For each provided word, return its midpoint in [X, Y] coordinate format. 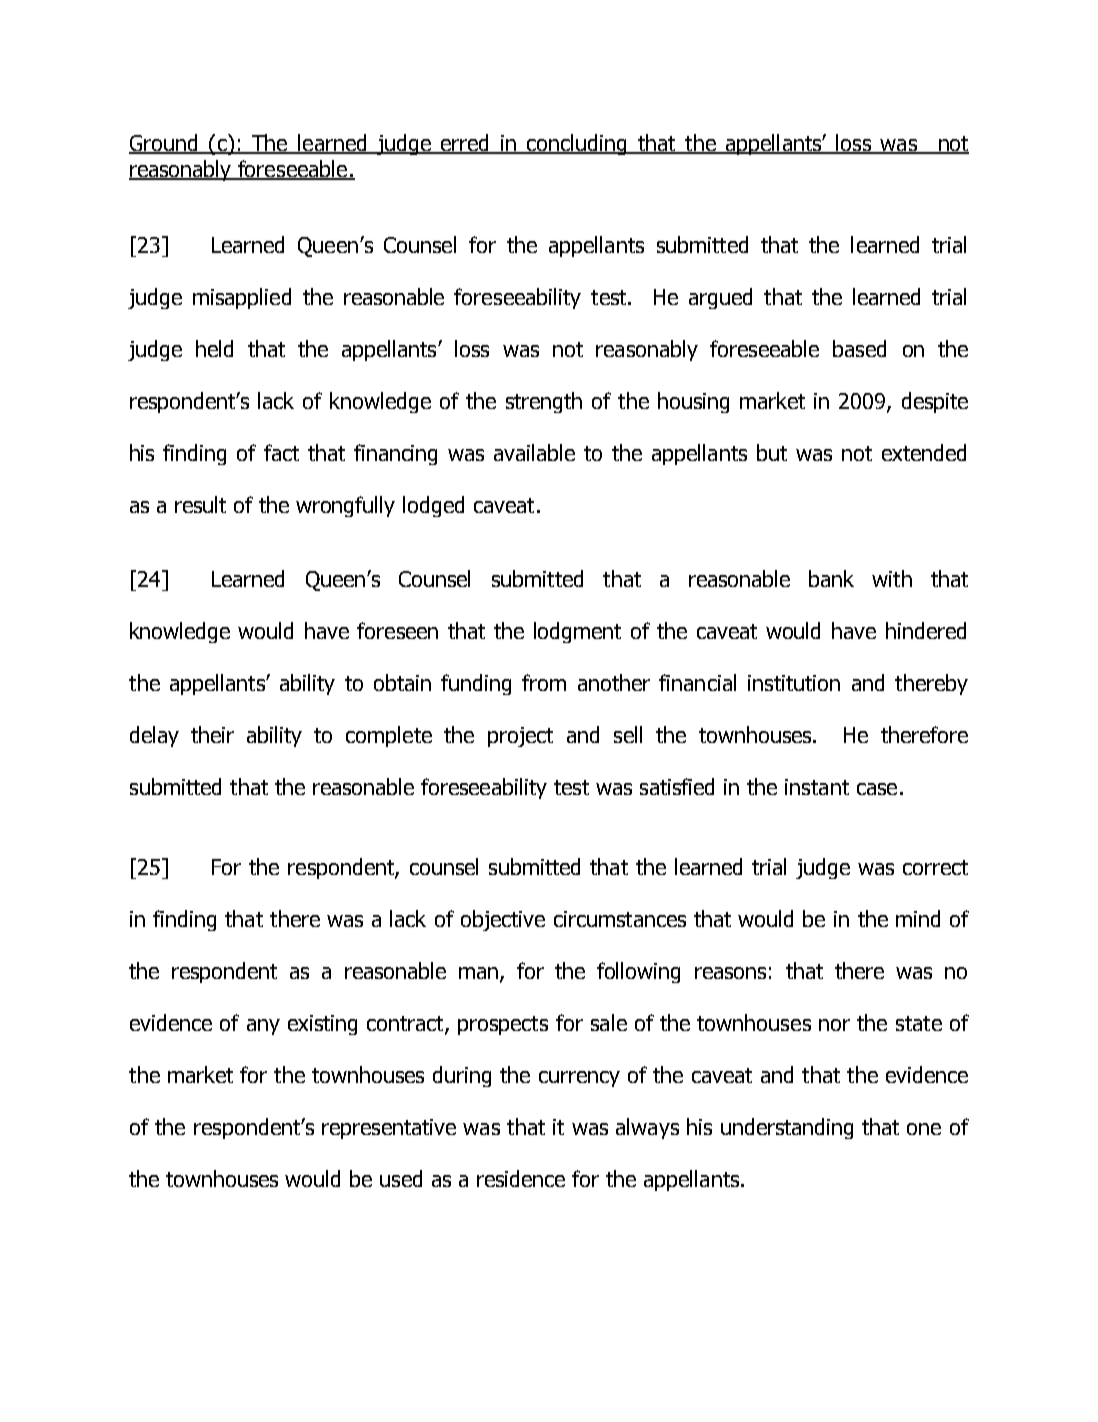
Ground [164, 144]
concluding [577, 144]
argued [720, 298]
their [212, 734]
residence [521, 1178]
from [544, 682]
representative [389, 1129]
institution [794, 683]
